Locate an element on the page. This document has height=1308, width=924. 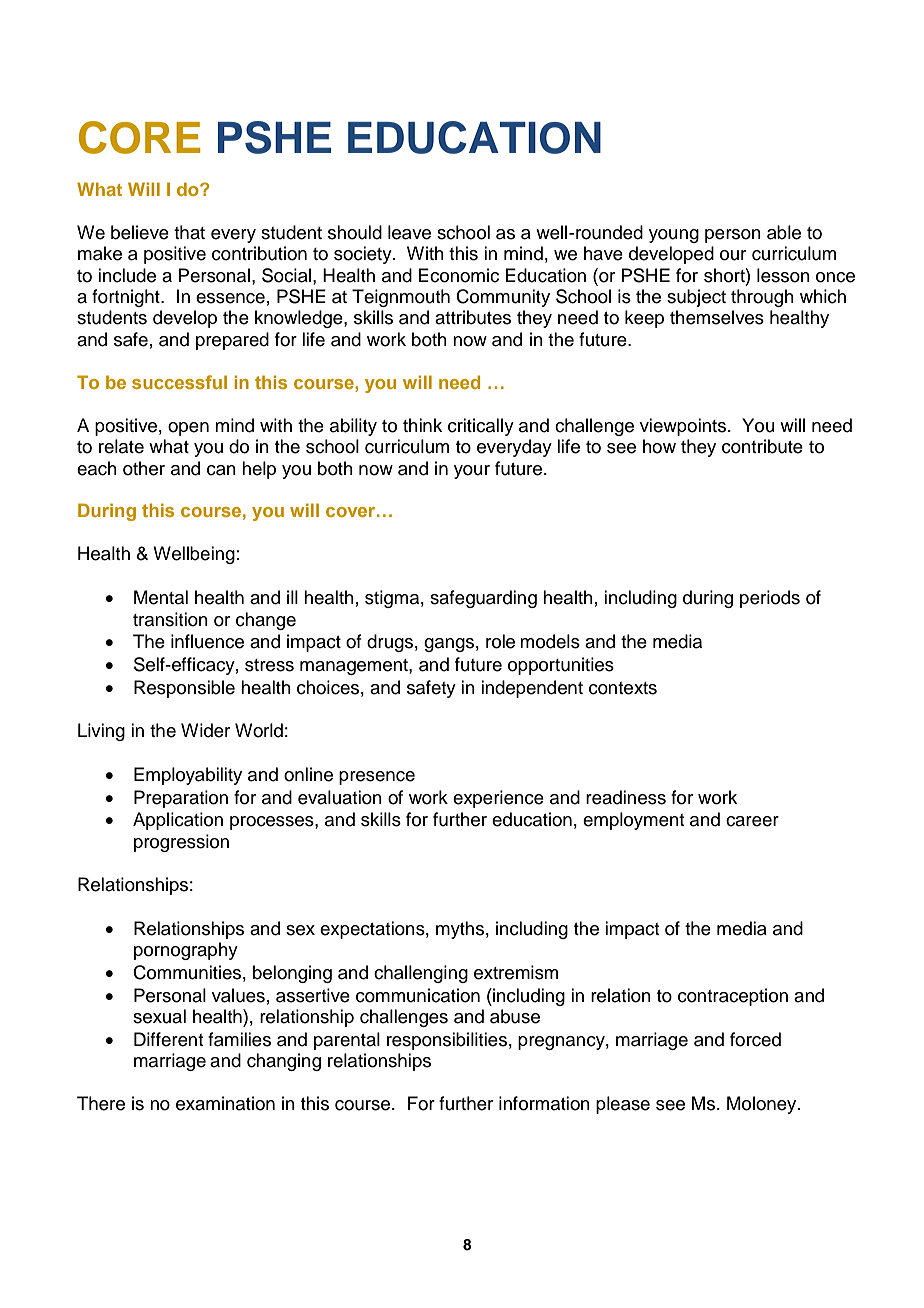
transition is located at coordinates (170, 619).
